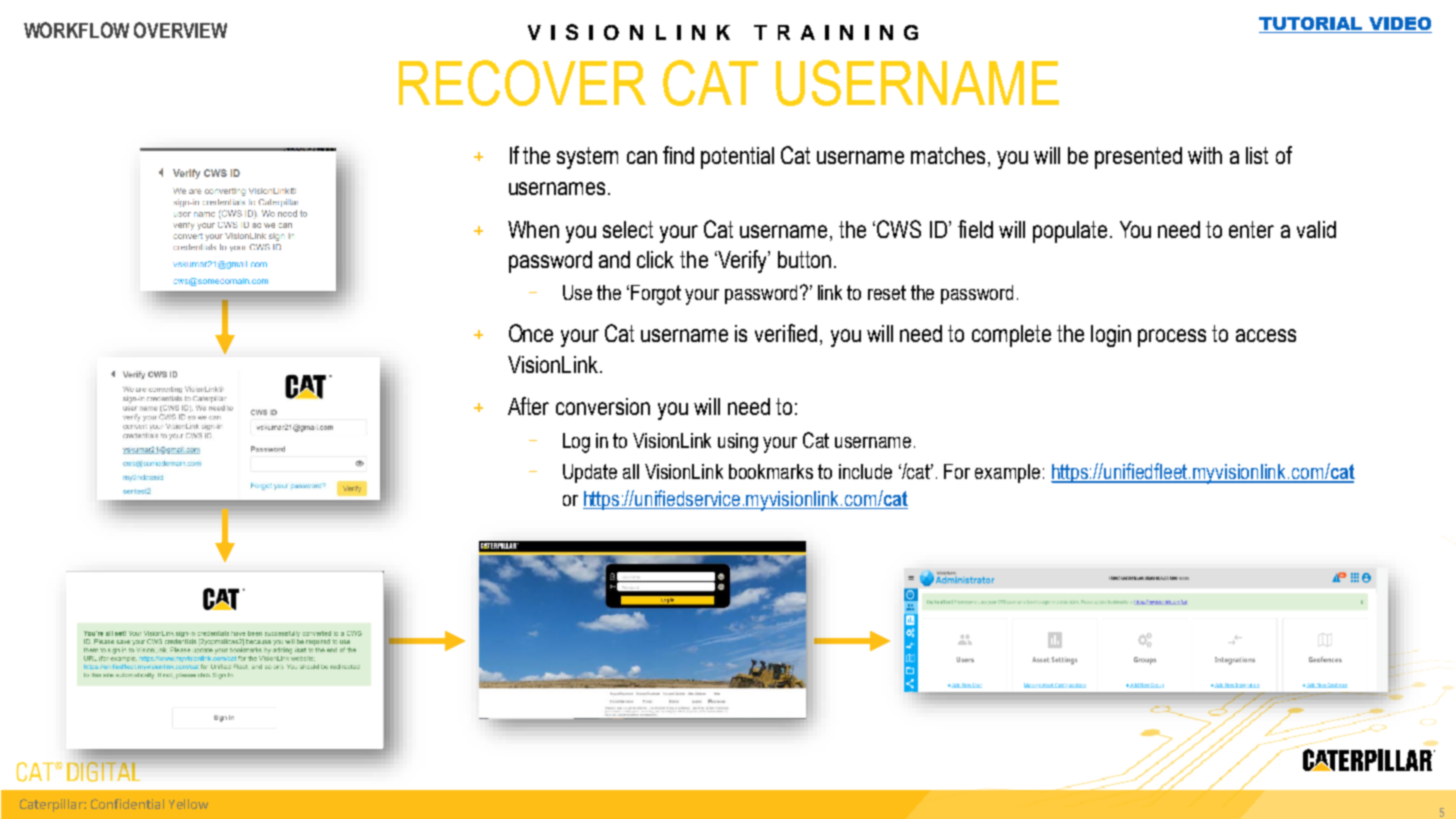 This page has height=819, width=1456. Describe the element at coordinates (786, 333) in the page. I see `verified` at that location.
